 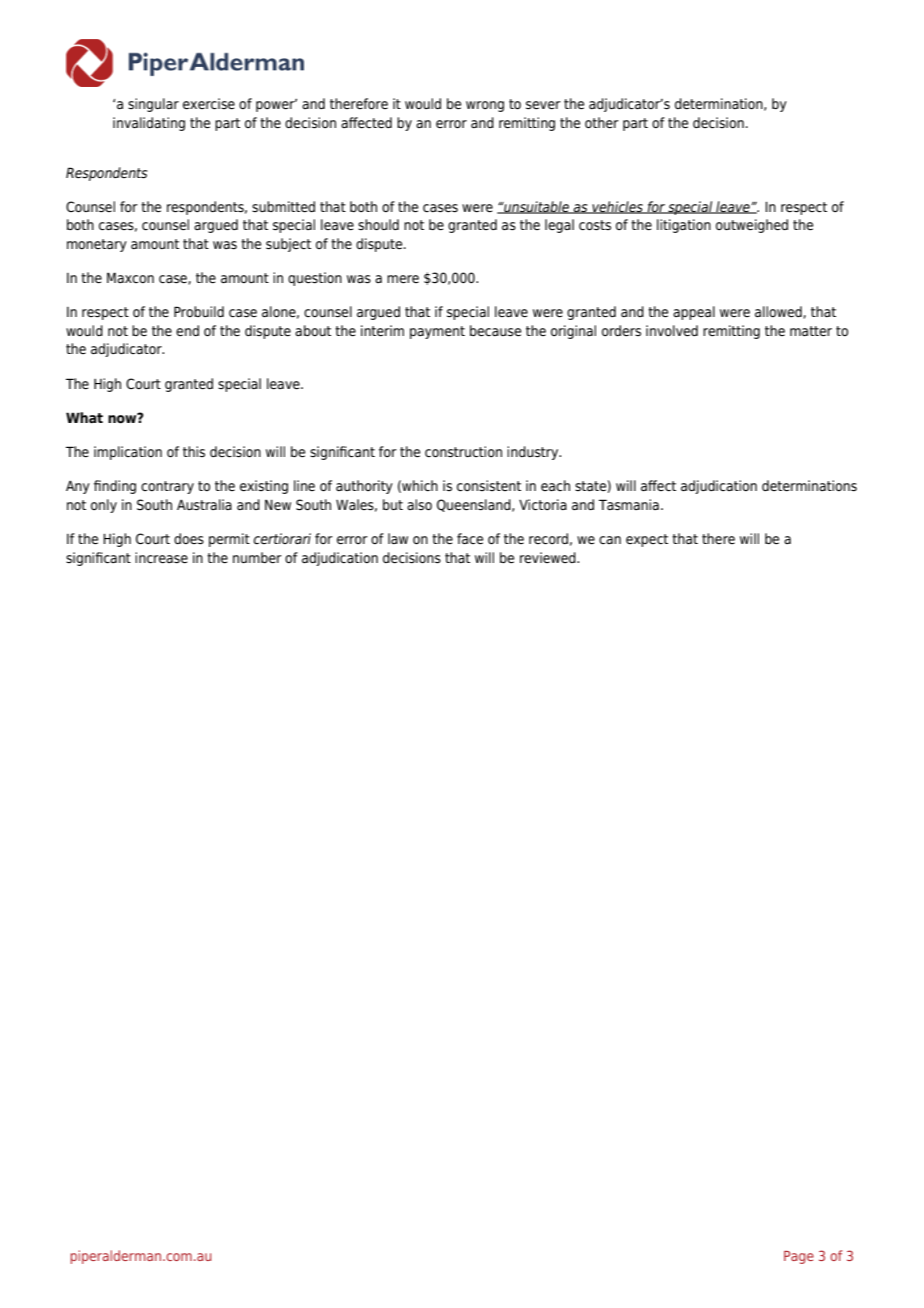 I want to click on reviewed, so click(x=549, y=557).
